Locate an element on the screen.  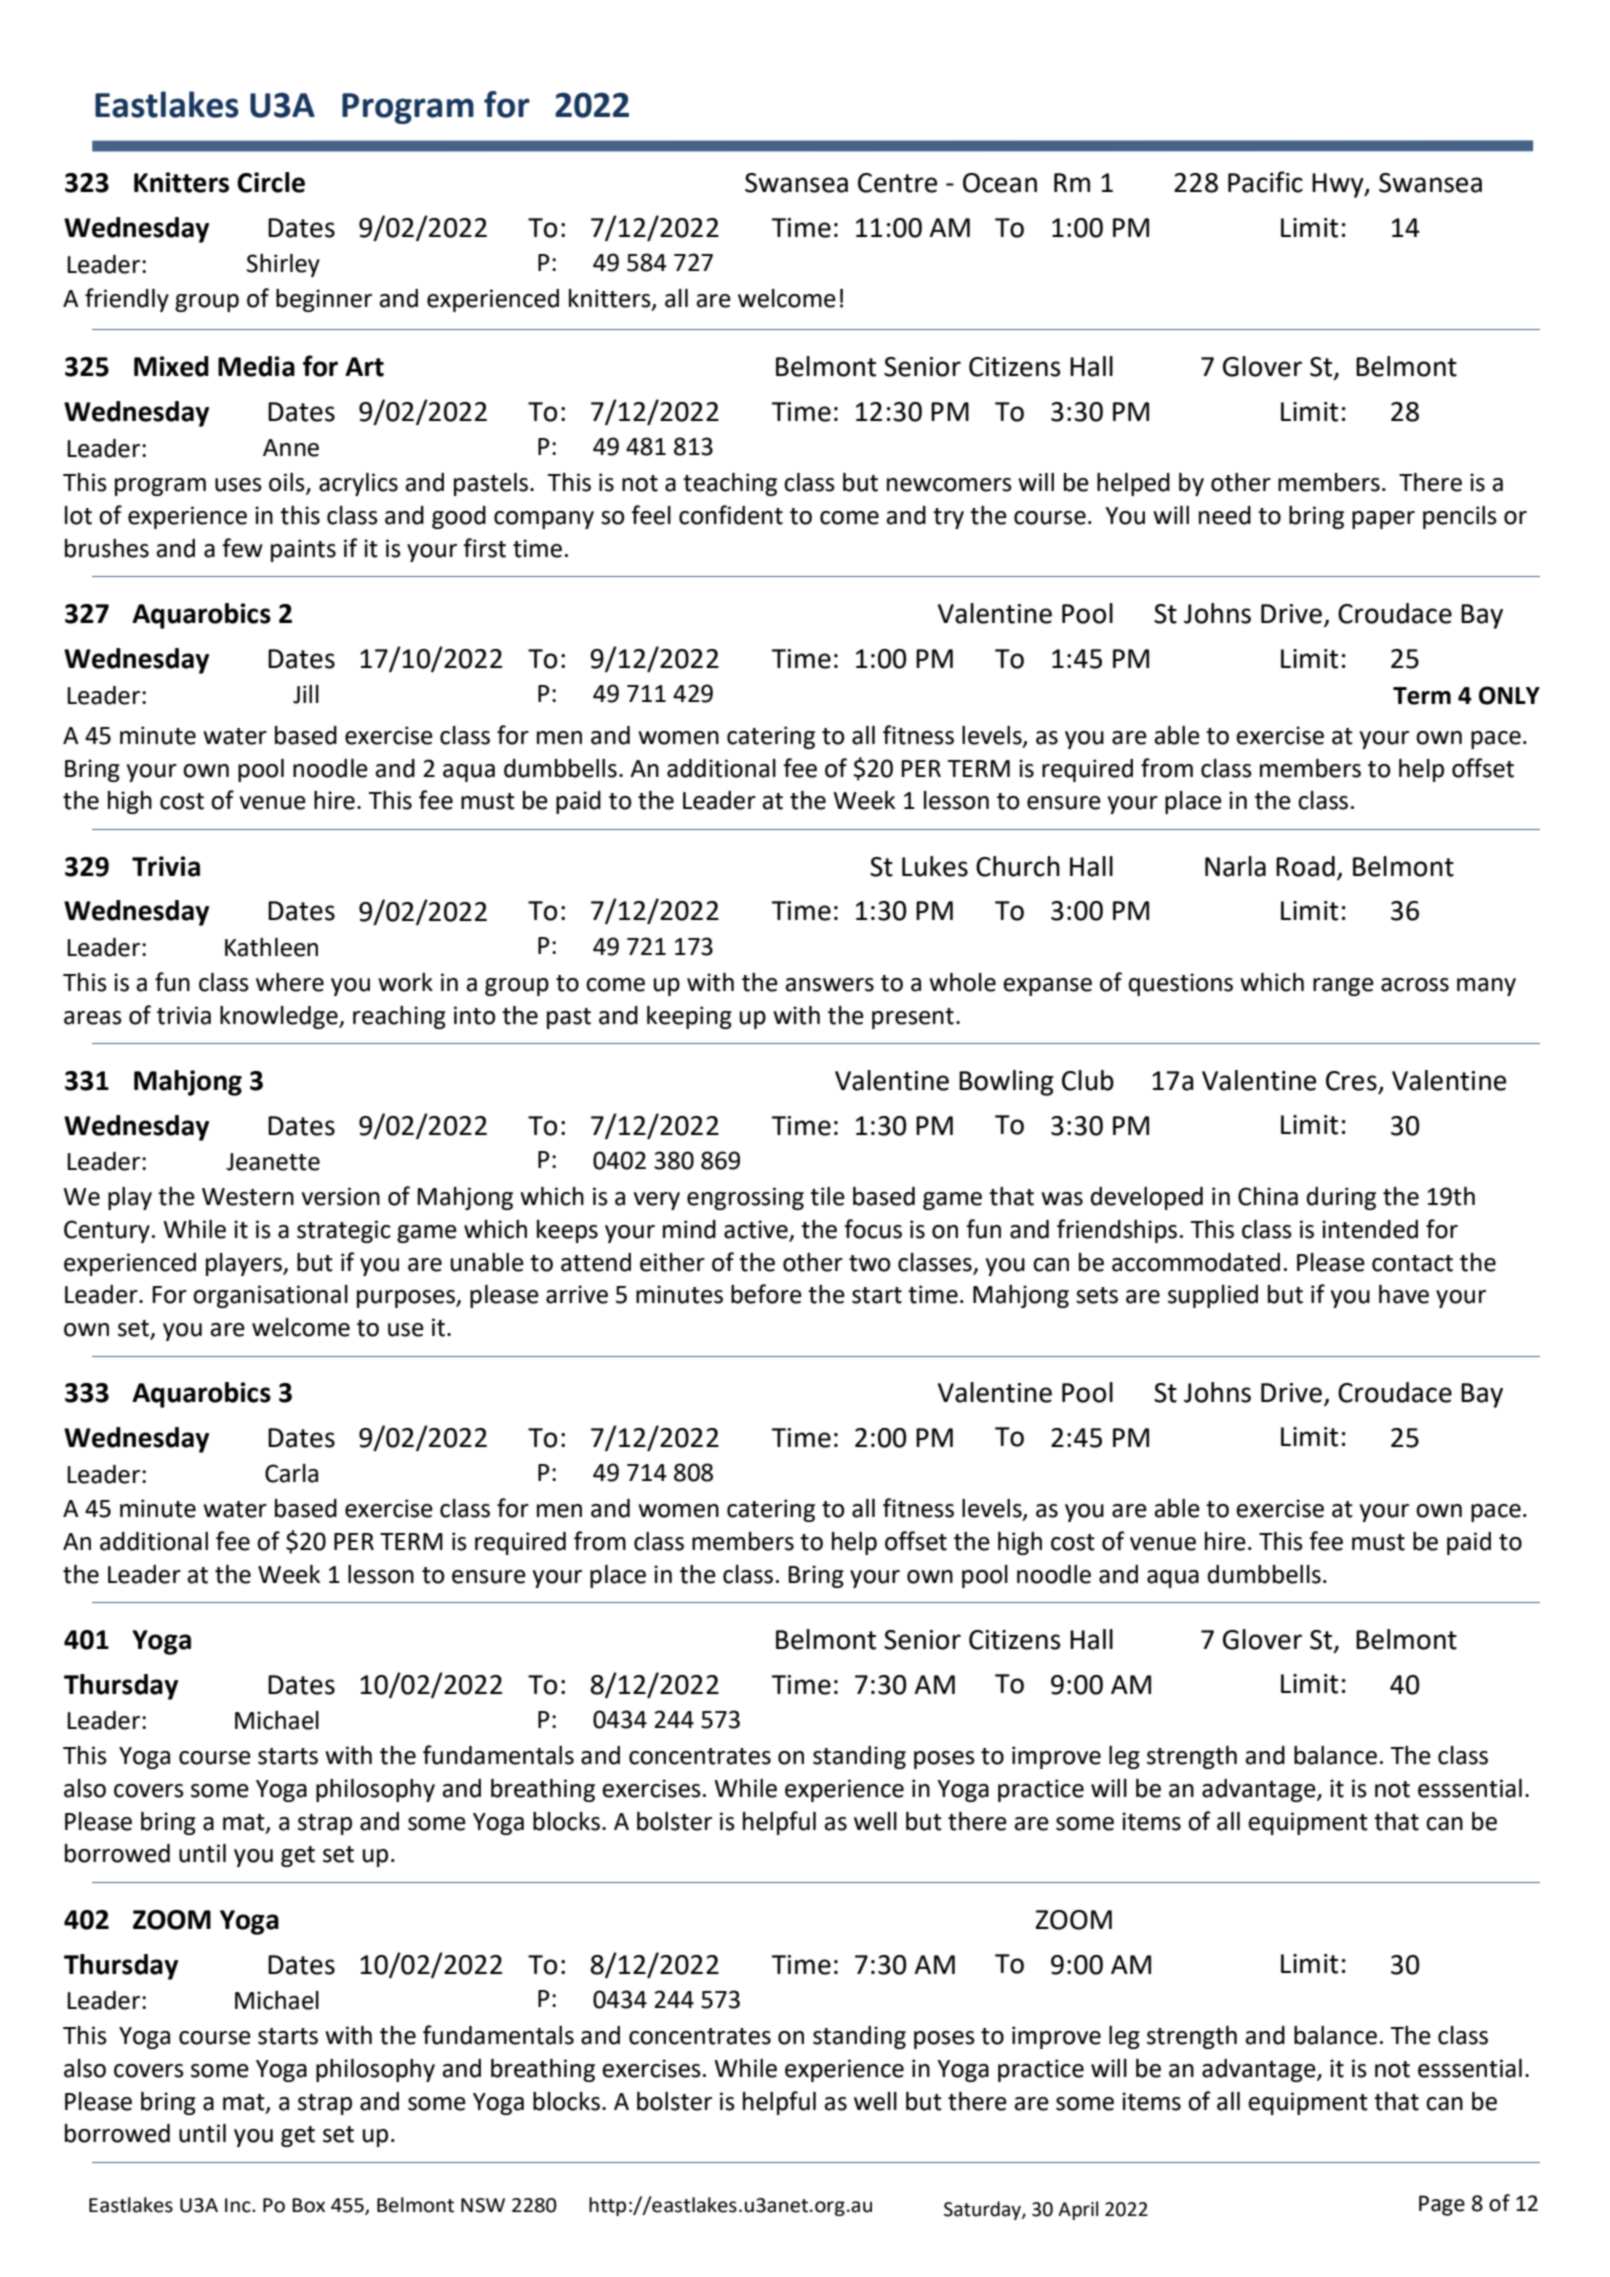
answers is located at coordinates (829, 985).
